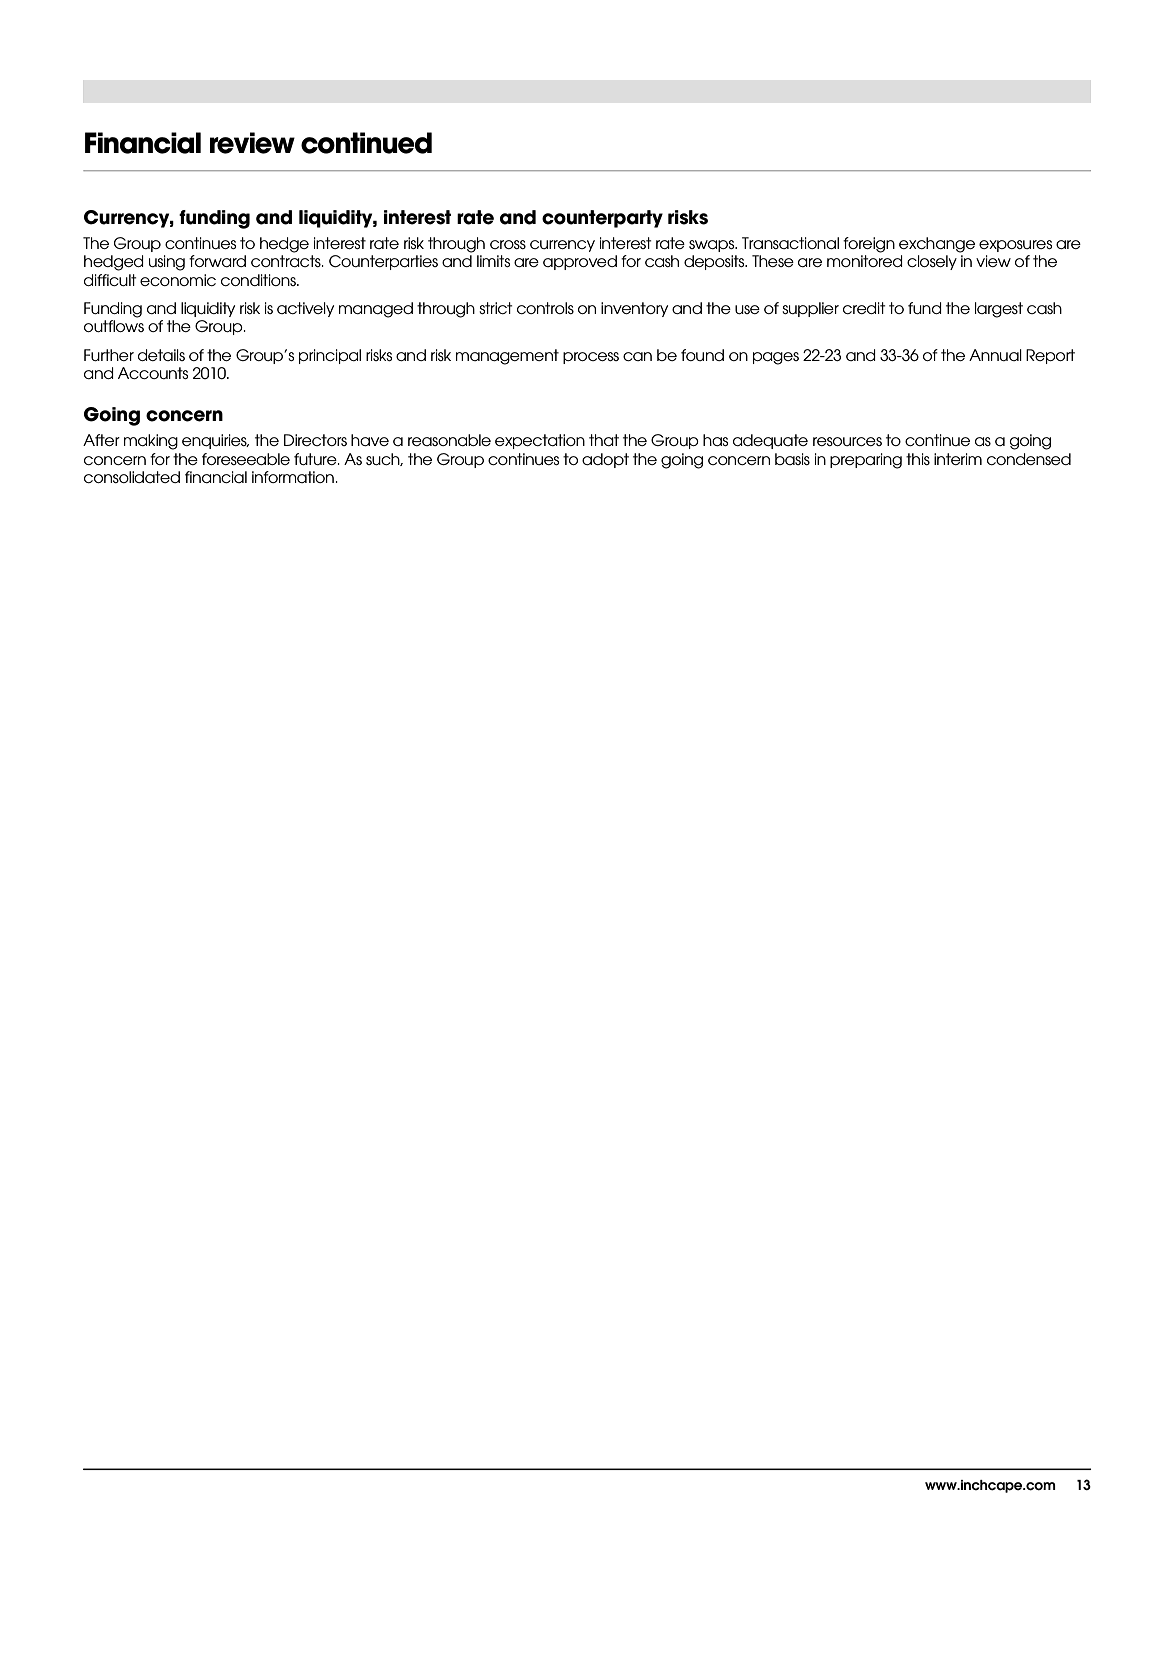  Describe the element at coordinates (161, 355) in the image. I see `details` at that location.
